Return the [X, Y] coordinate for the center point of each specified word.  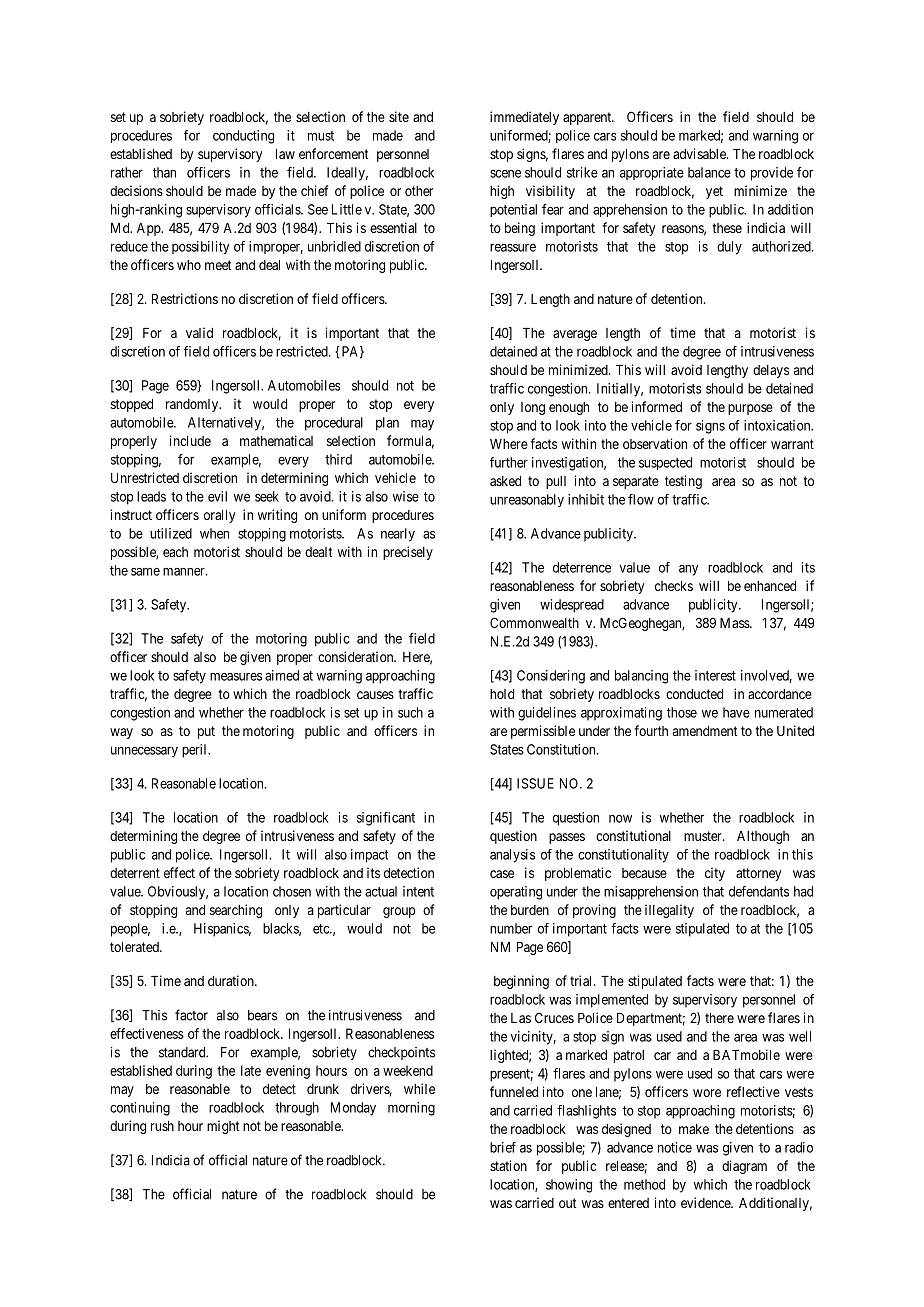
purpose [750, 409]
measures [236, 677]
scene [505, 174]
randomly [193, 405]
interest [715, 675]
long [533, 408]
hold [502, 694]
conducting [243, 137]
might [223, 1127]
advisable [700, 153]
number [511, 928]
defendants [759, 891]
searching [236, 911]
